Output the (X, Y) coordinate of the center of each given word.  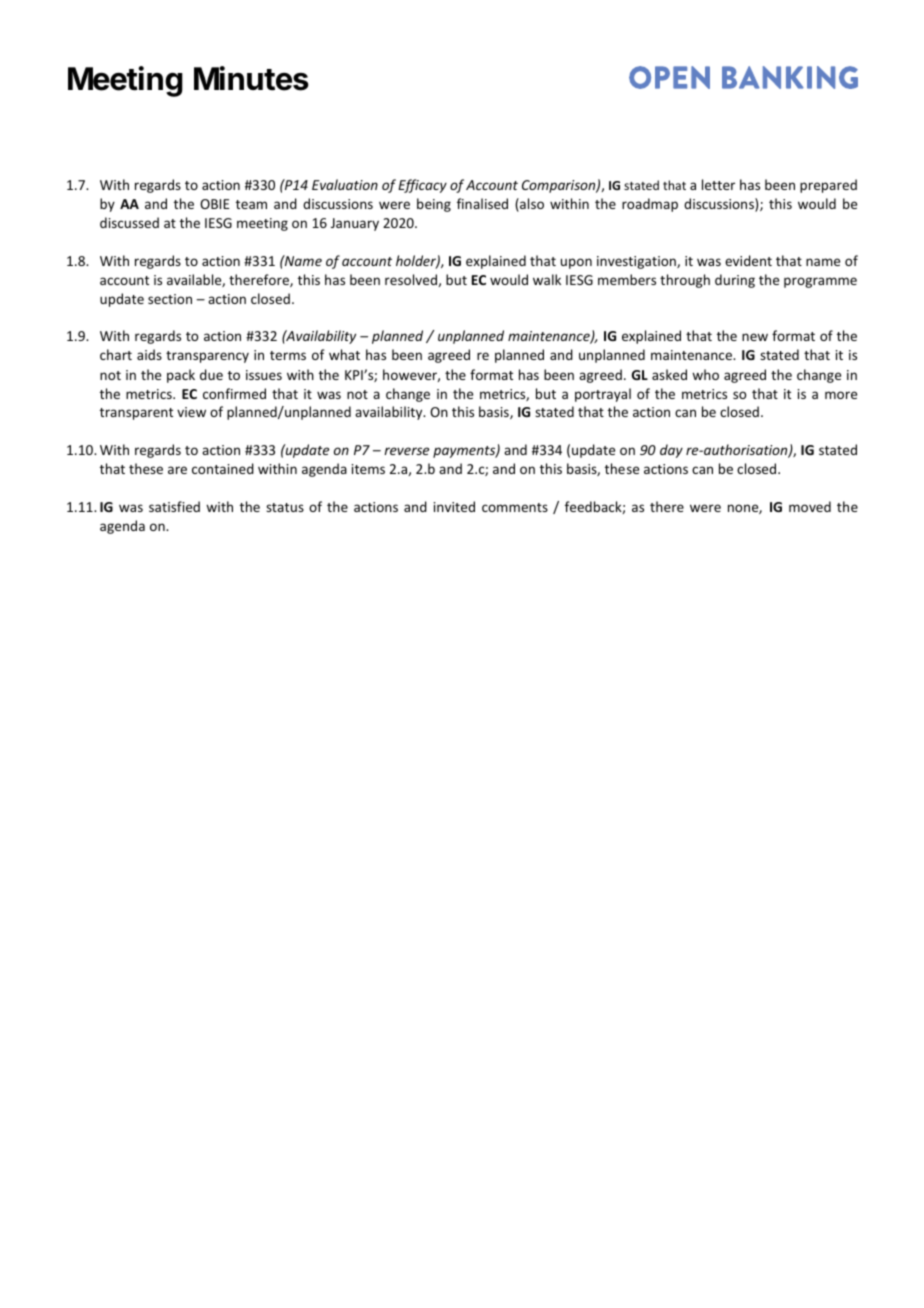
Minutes (251, 78)
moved (810, 506)
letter (718, 184)
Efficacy (422, 186)
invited (454, 506)
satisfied (174, 506)
